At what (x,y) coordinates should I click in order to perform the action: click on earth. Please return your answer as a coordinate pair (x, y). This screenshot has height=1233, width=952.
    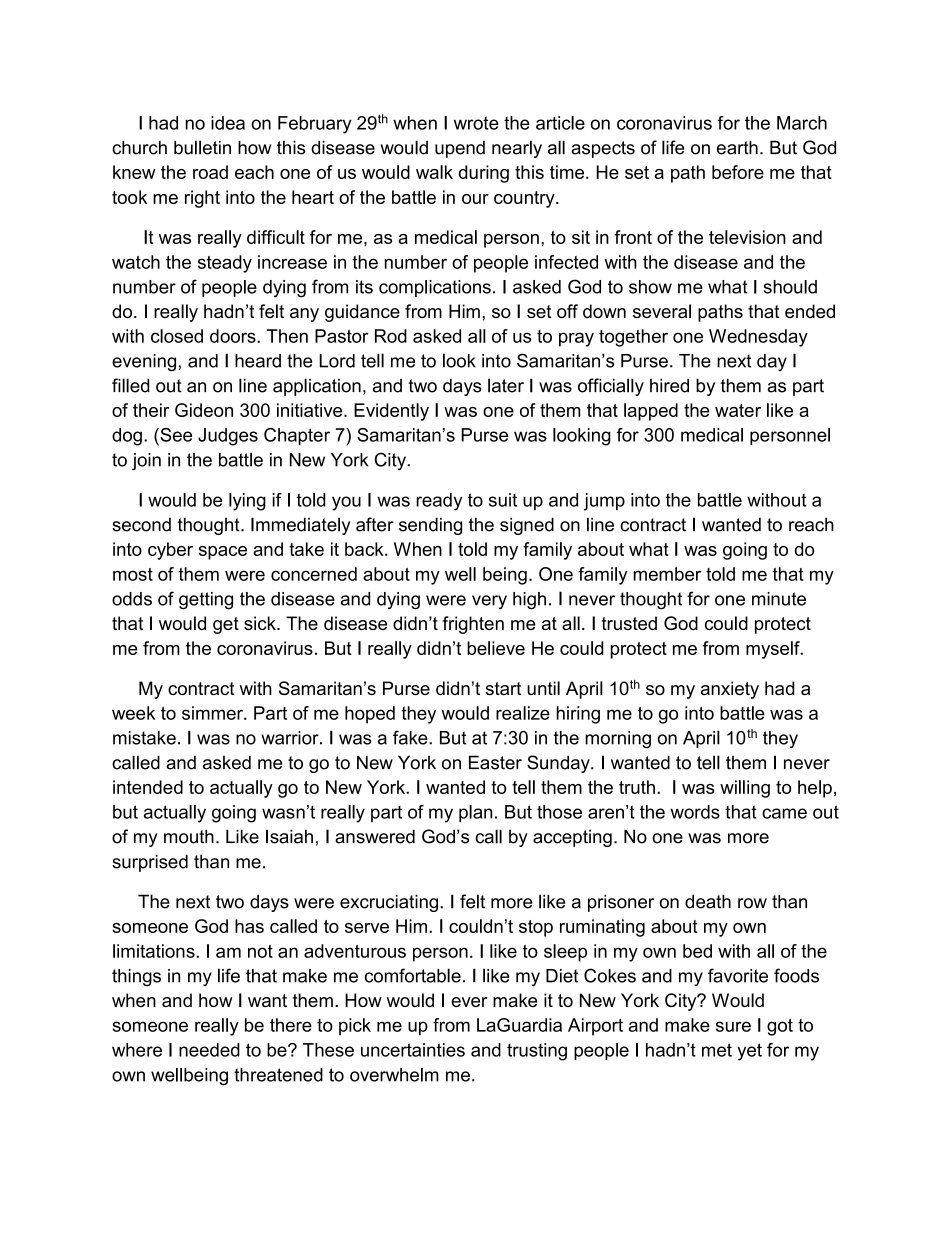
    Looking at the image, I should click on (737, 147).
